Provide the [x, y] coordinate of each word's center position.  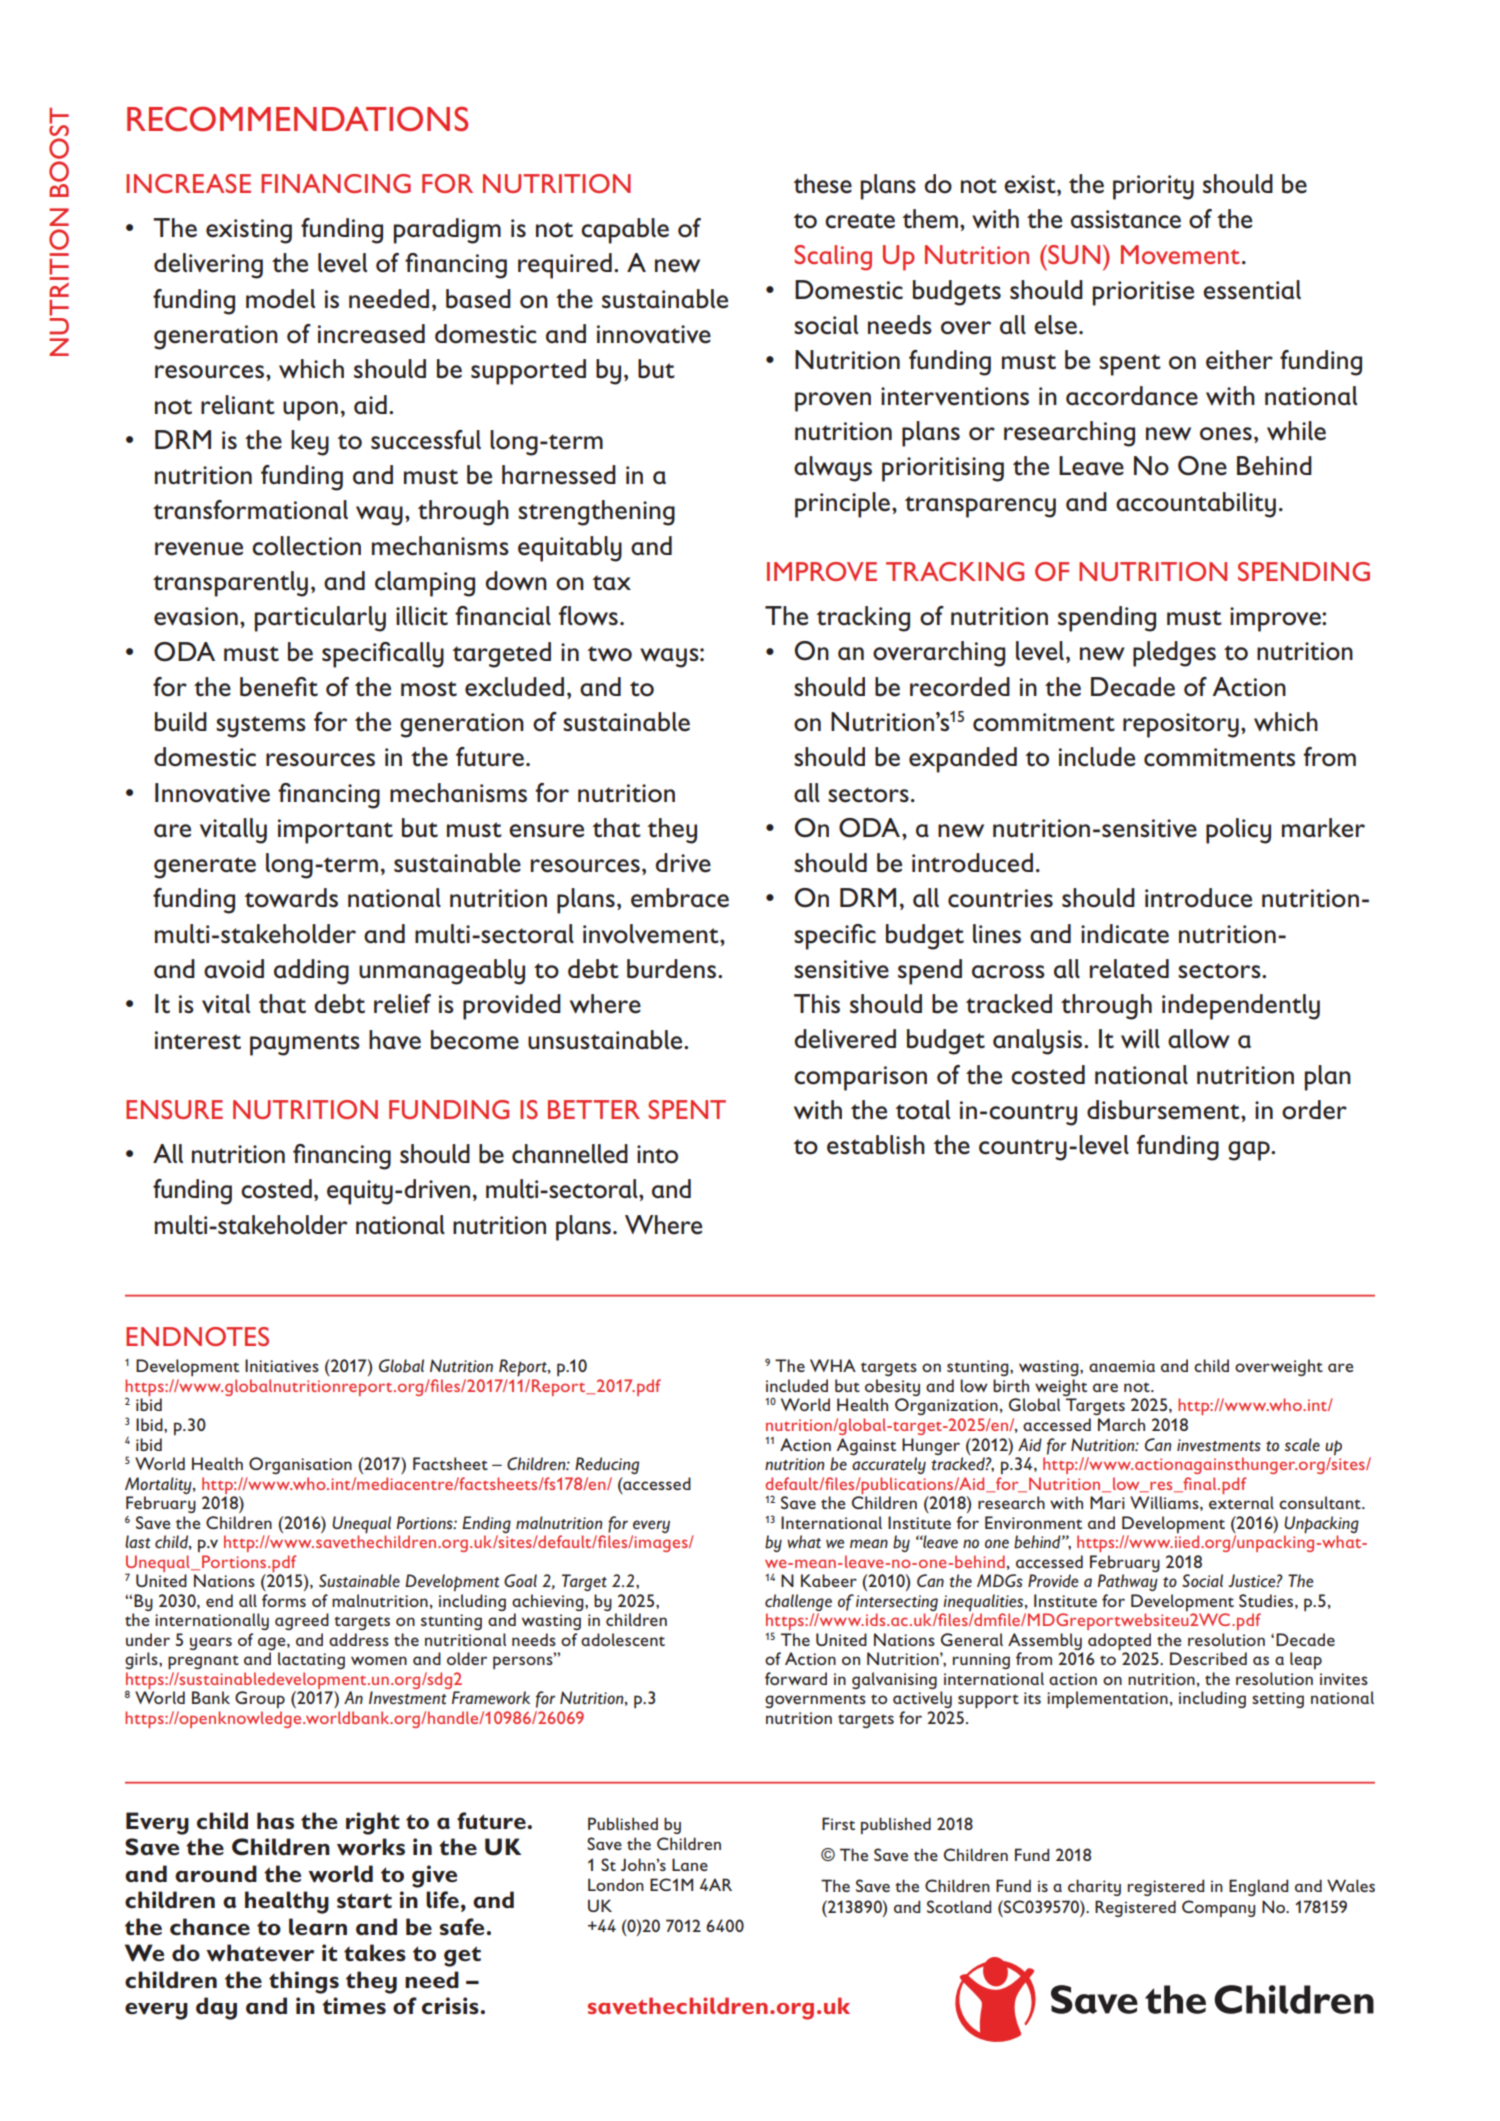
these [823, 184]
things [304, 1982]
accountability [1196, 505]
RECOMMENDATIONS [297, 119]
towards [291, 898]
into [657, 1154]
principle [842, 505]
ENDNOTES [197, 1336]
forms [284, 1600]
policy [1238, 831]
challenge [798, 1602]
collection [306, 546]
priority [1153, 187]
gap [1250, 1151]
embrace [680, 898]
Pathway [1128, 1582]
